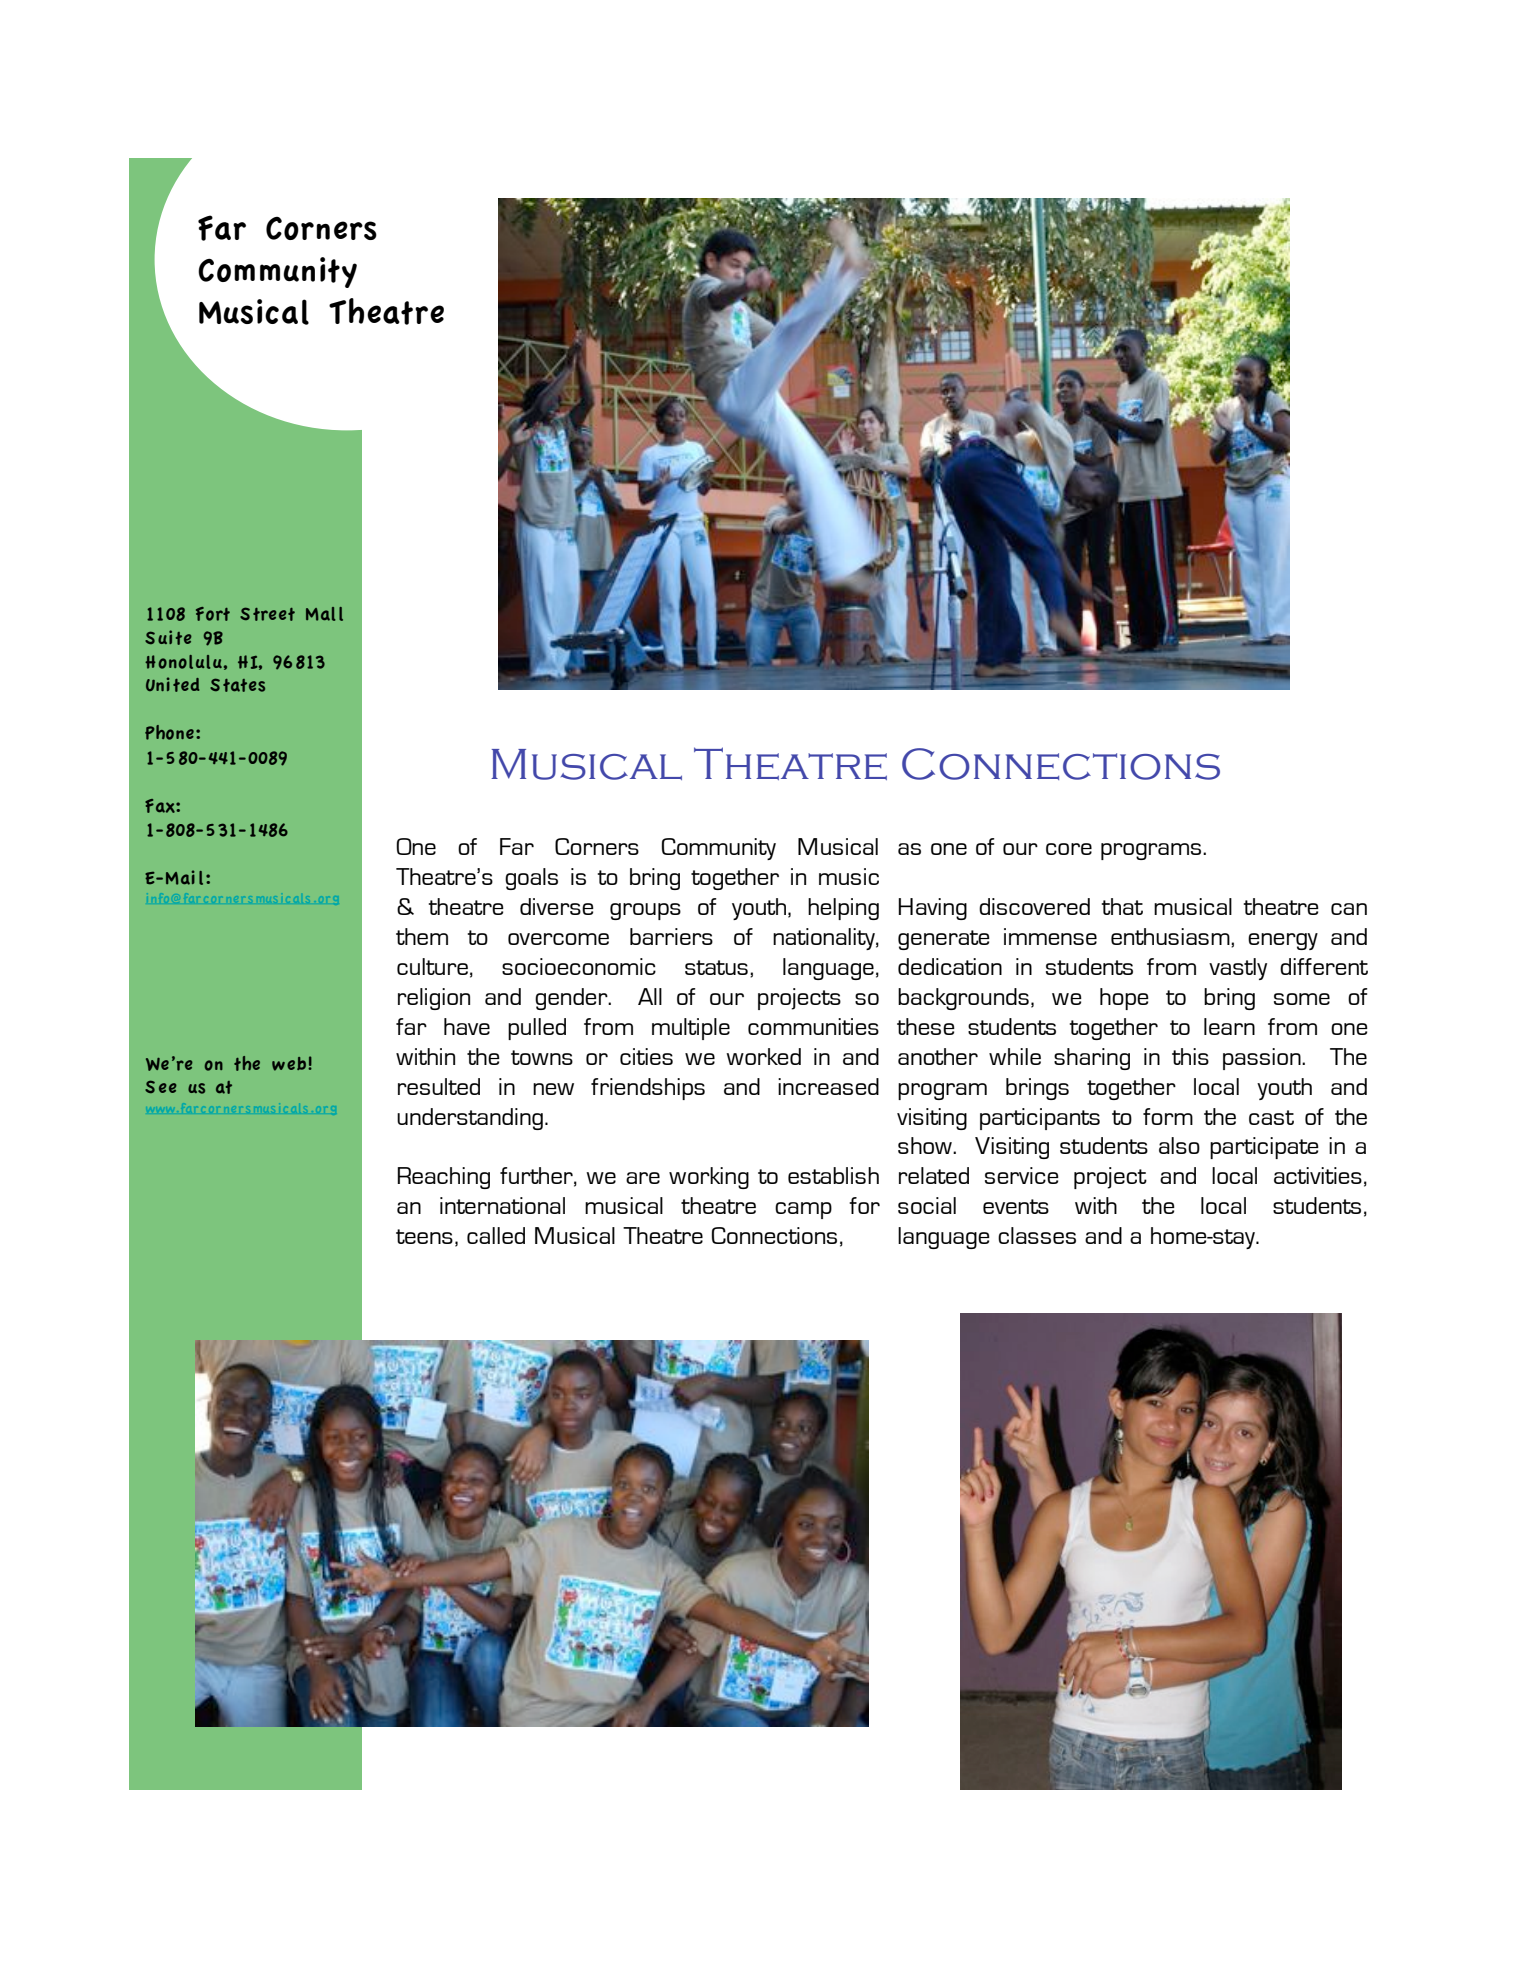 The width and height of the document is (1525, 1974). Describe the element at coordinates (324, 614) in the document. I see `Mall` at that location.
